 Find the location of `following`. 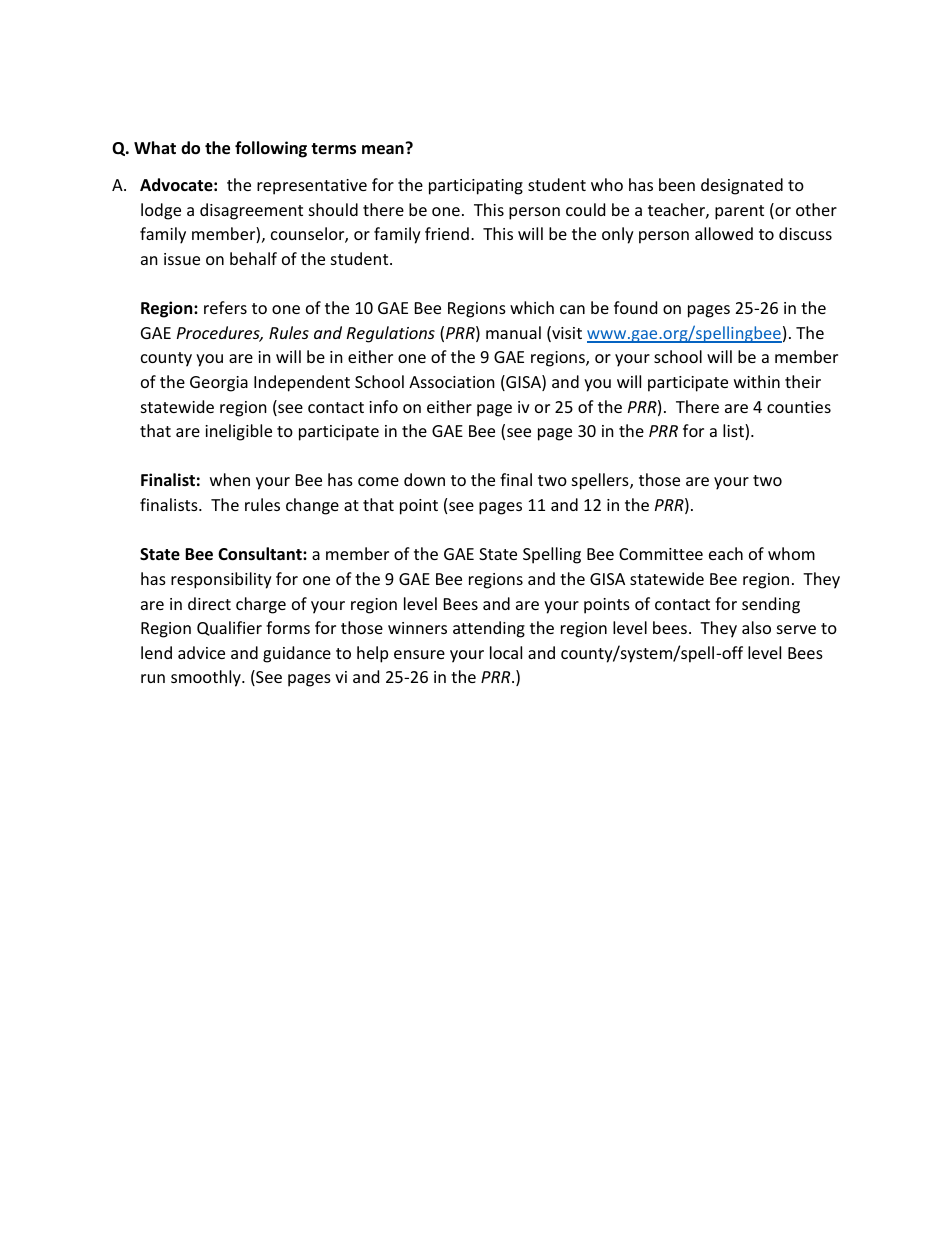

following is located at coordinates (271, 149).
